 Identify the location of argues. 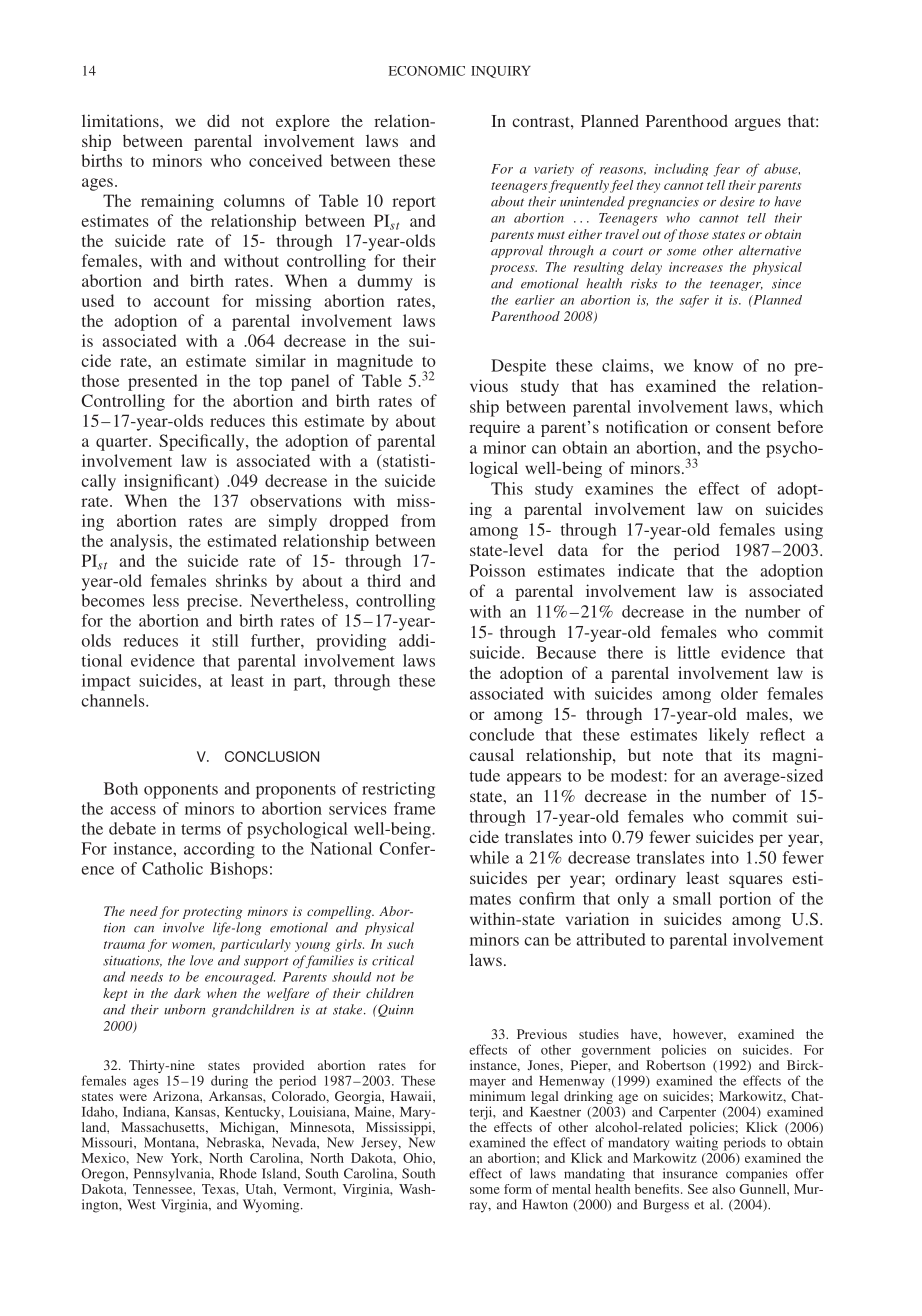
(758, 124).
